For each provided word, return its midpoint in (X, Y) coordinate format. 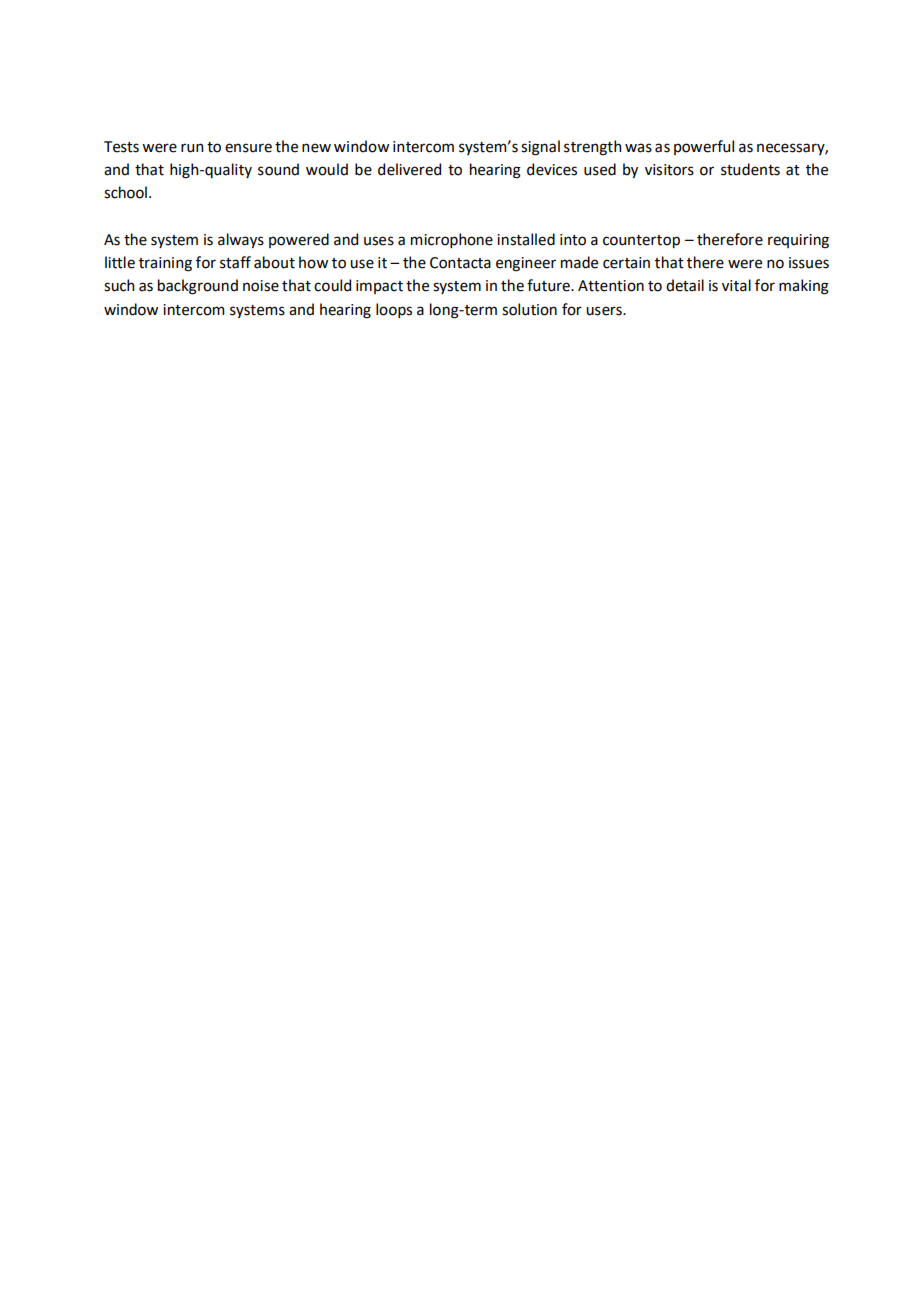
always (241, 240)
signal (540, 148)
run (192, 148)
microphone (452, 240)
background (198, 287)
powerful (704, 147)
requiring (798, 241)
